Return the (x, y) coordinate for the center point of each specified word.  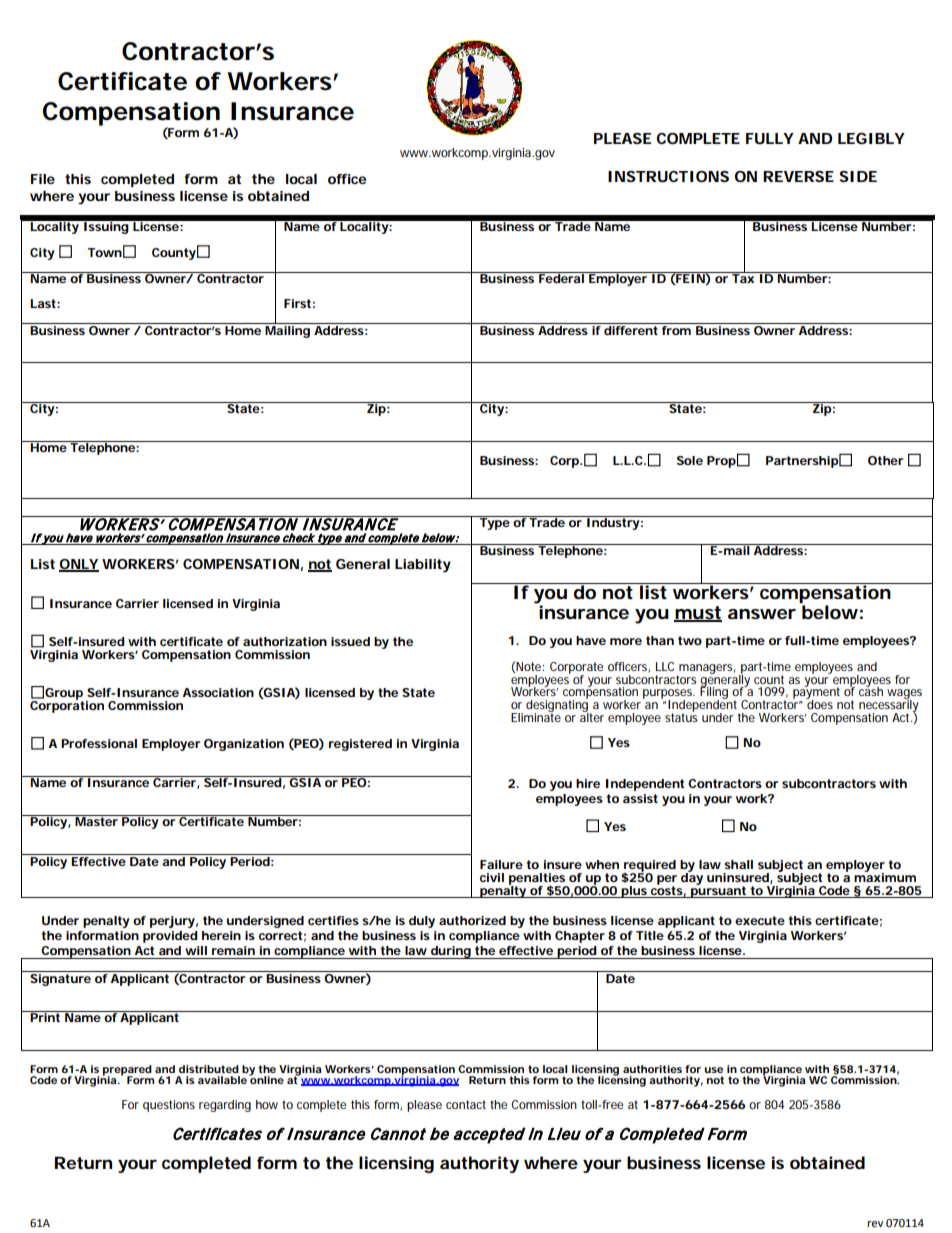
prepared (127, 1071)
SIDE (858, 176)
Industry (614, 523)
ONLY (79, 565)
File (43, 179)
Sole (690, 460)
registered (360, 745)
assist (640, 798)
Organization (244, 745)
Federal (562, 277)
